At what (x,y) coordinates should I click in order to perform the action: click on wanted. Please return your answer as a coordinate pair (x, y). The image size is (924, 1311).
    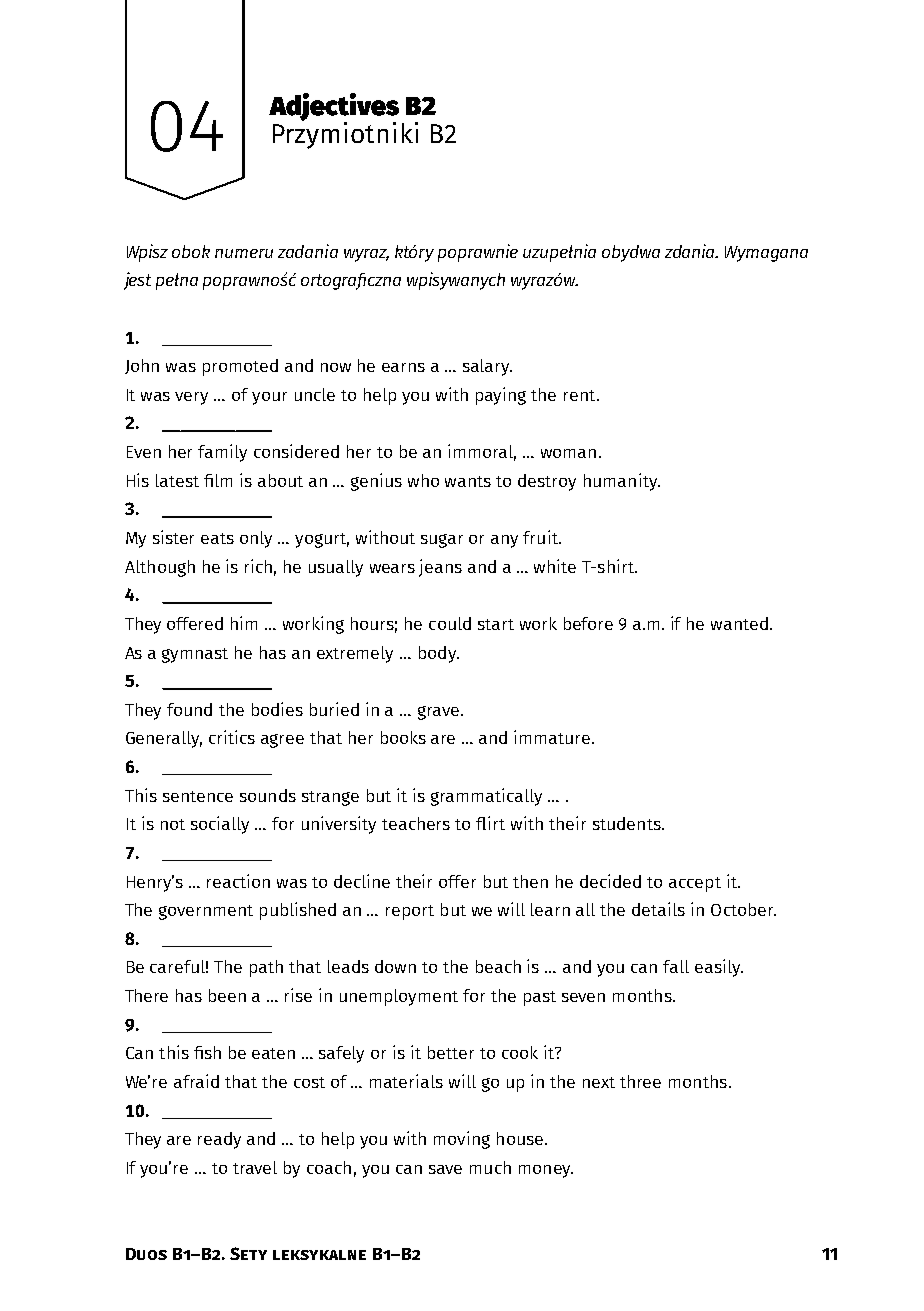
    Looking at the image, I should click on (739, 623).
